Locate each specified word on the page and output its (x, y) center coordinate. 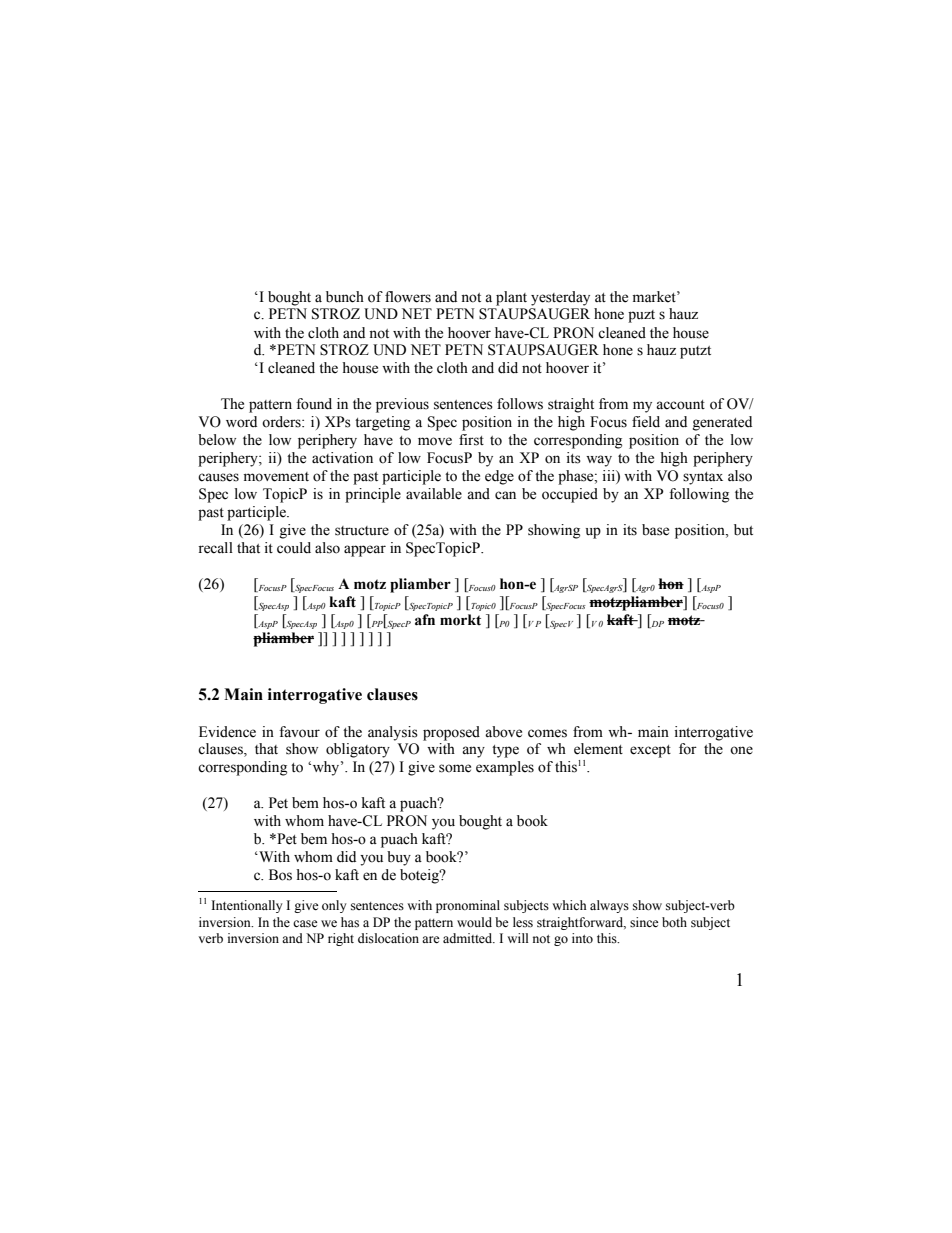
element (598, 749)
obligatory (358, 750)
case (305, 924)
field (646, 422)
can (505, 495)
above (503, 732)
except (650, 751)
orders (282, 422)
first (471, 440)
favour (299, 732)
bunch (345, 297)
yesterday (560, 298)
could (294, 548)
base (655, 530)
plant (511, 298)
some (455, 768)
